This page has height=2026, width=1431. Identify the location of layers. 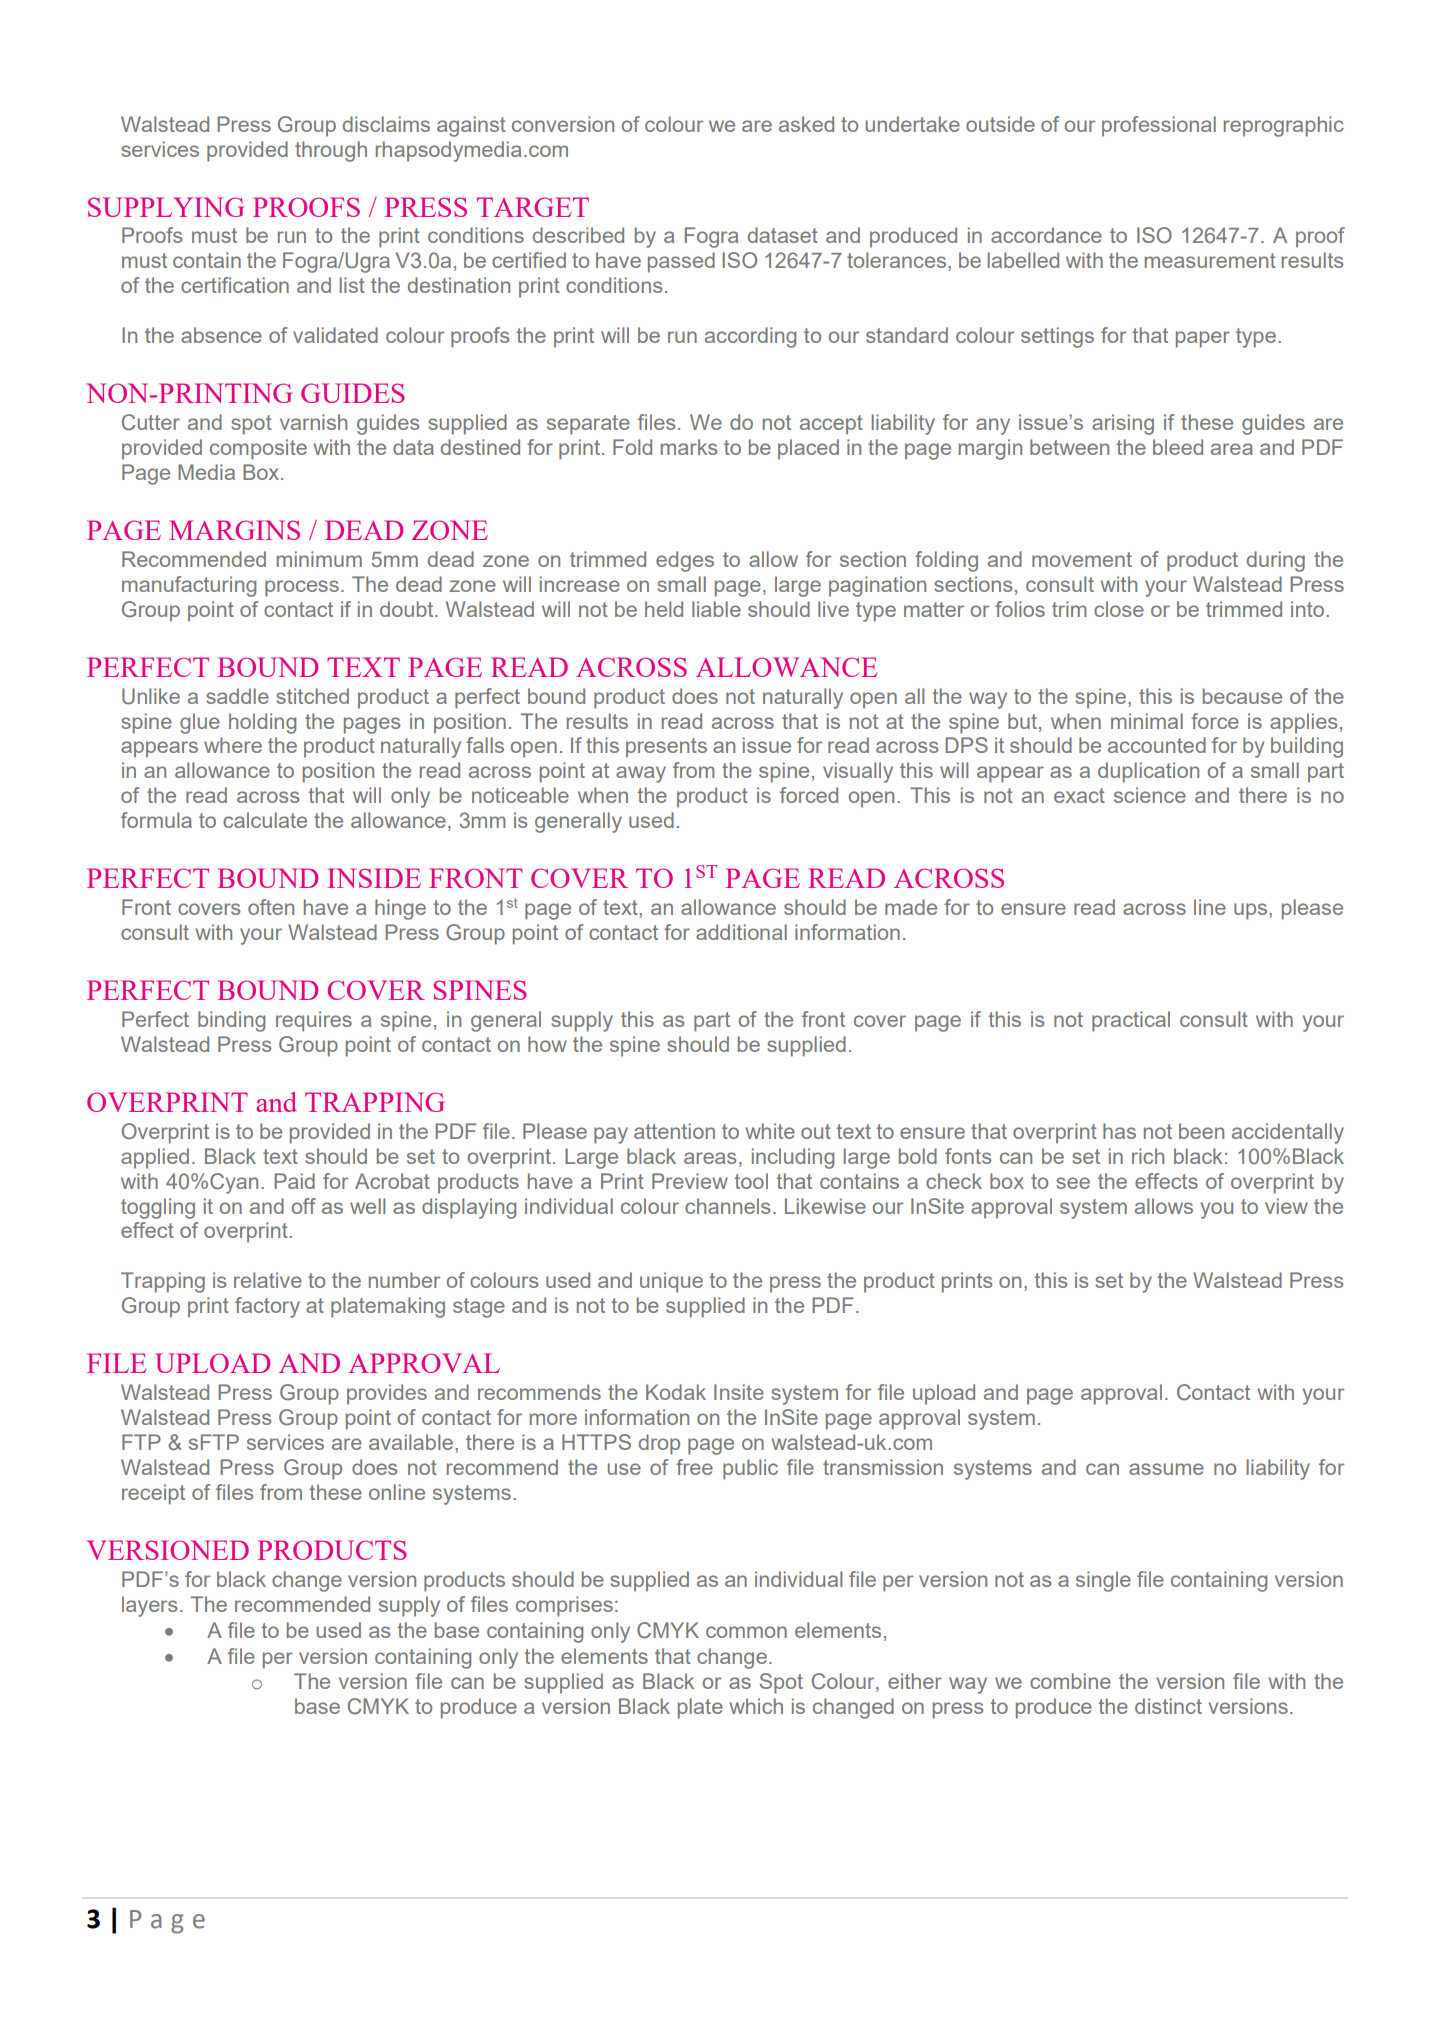
(149, 1606).
